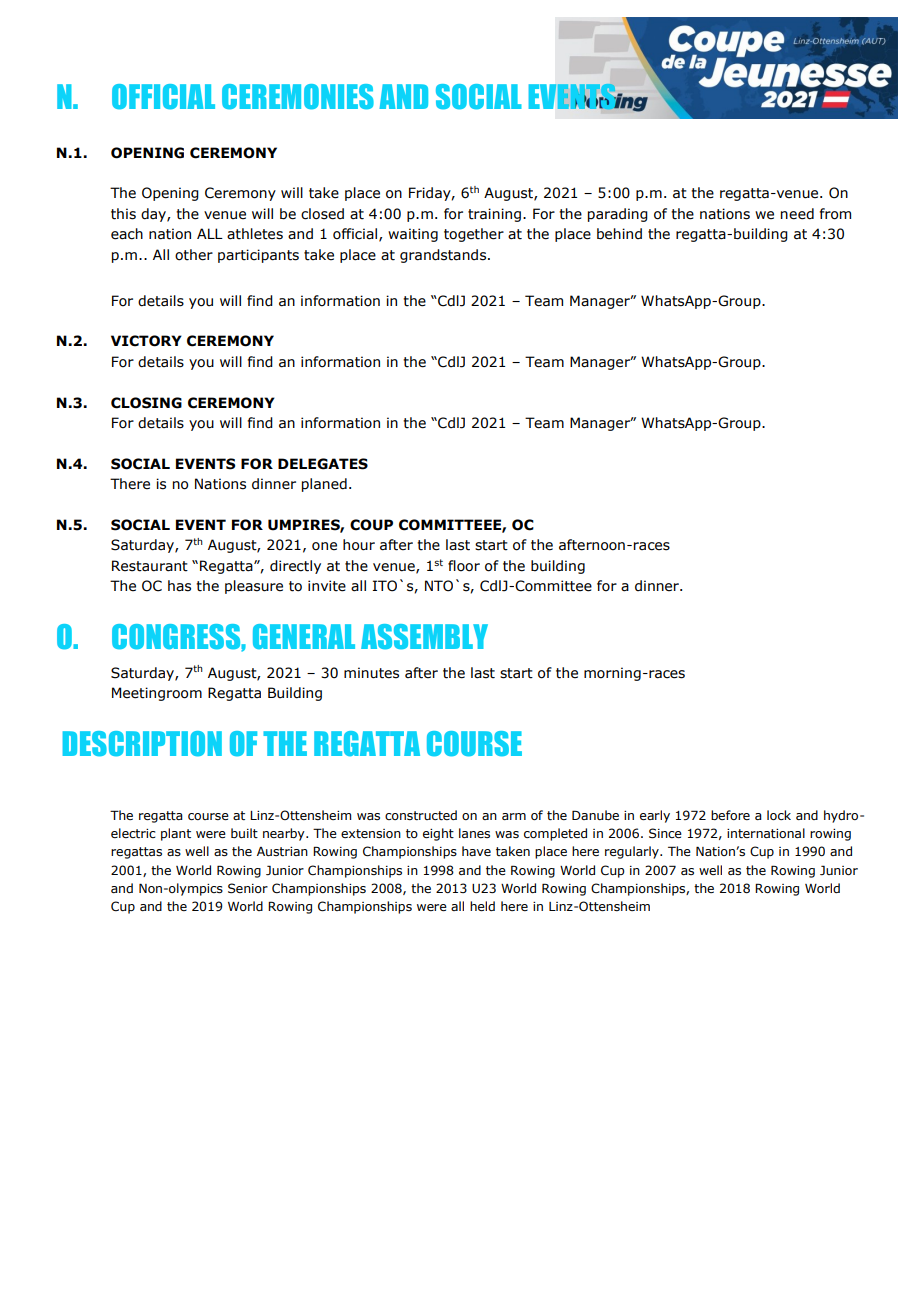 The width and height of the screenshot is (924, 1308). Describe the element at coordinates (248, 888) in the screenshot. I see `Senior` at that location.
